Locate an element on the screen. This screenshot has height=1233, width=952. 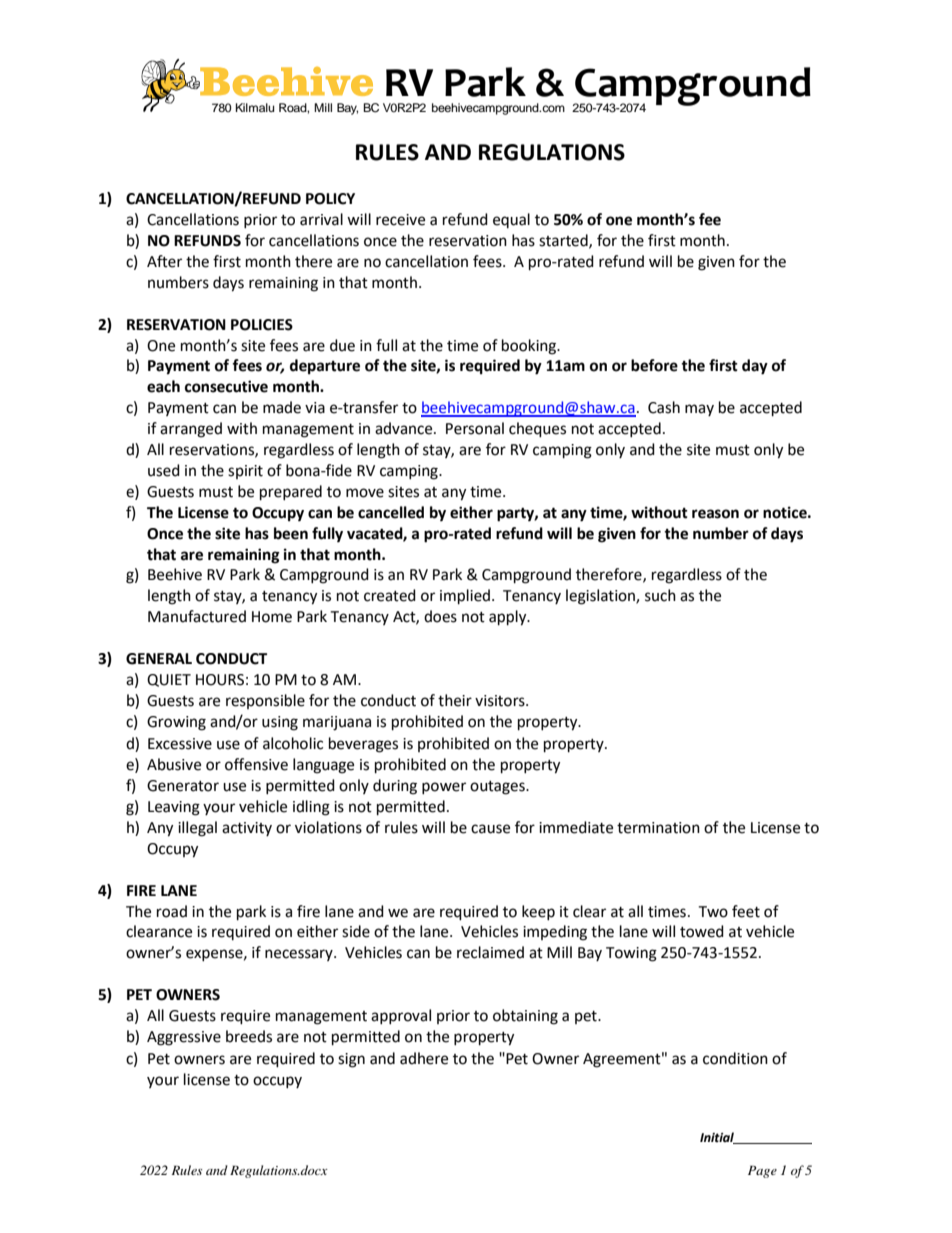
their is located at coordinates (455, 700).
